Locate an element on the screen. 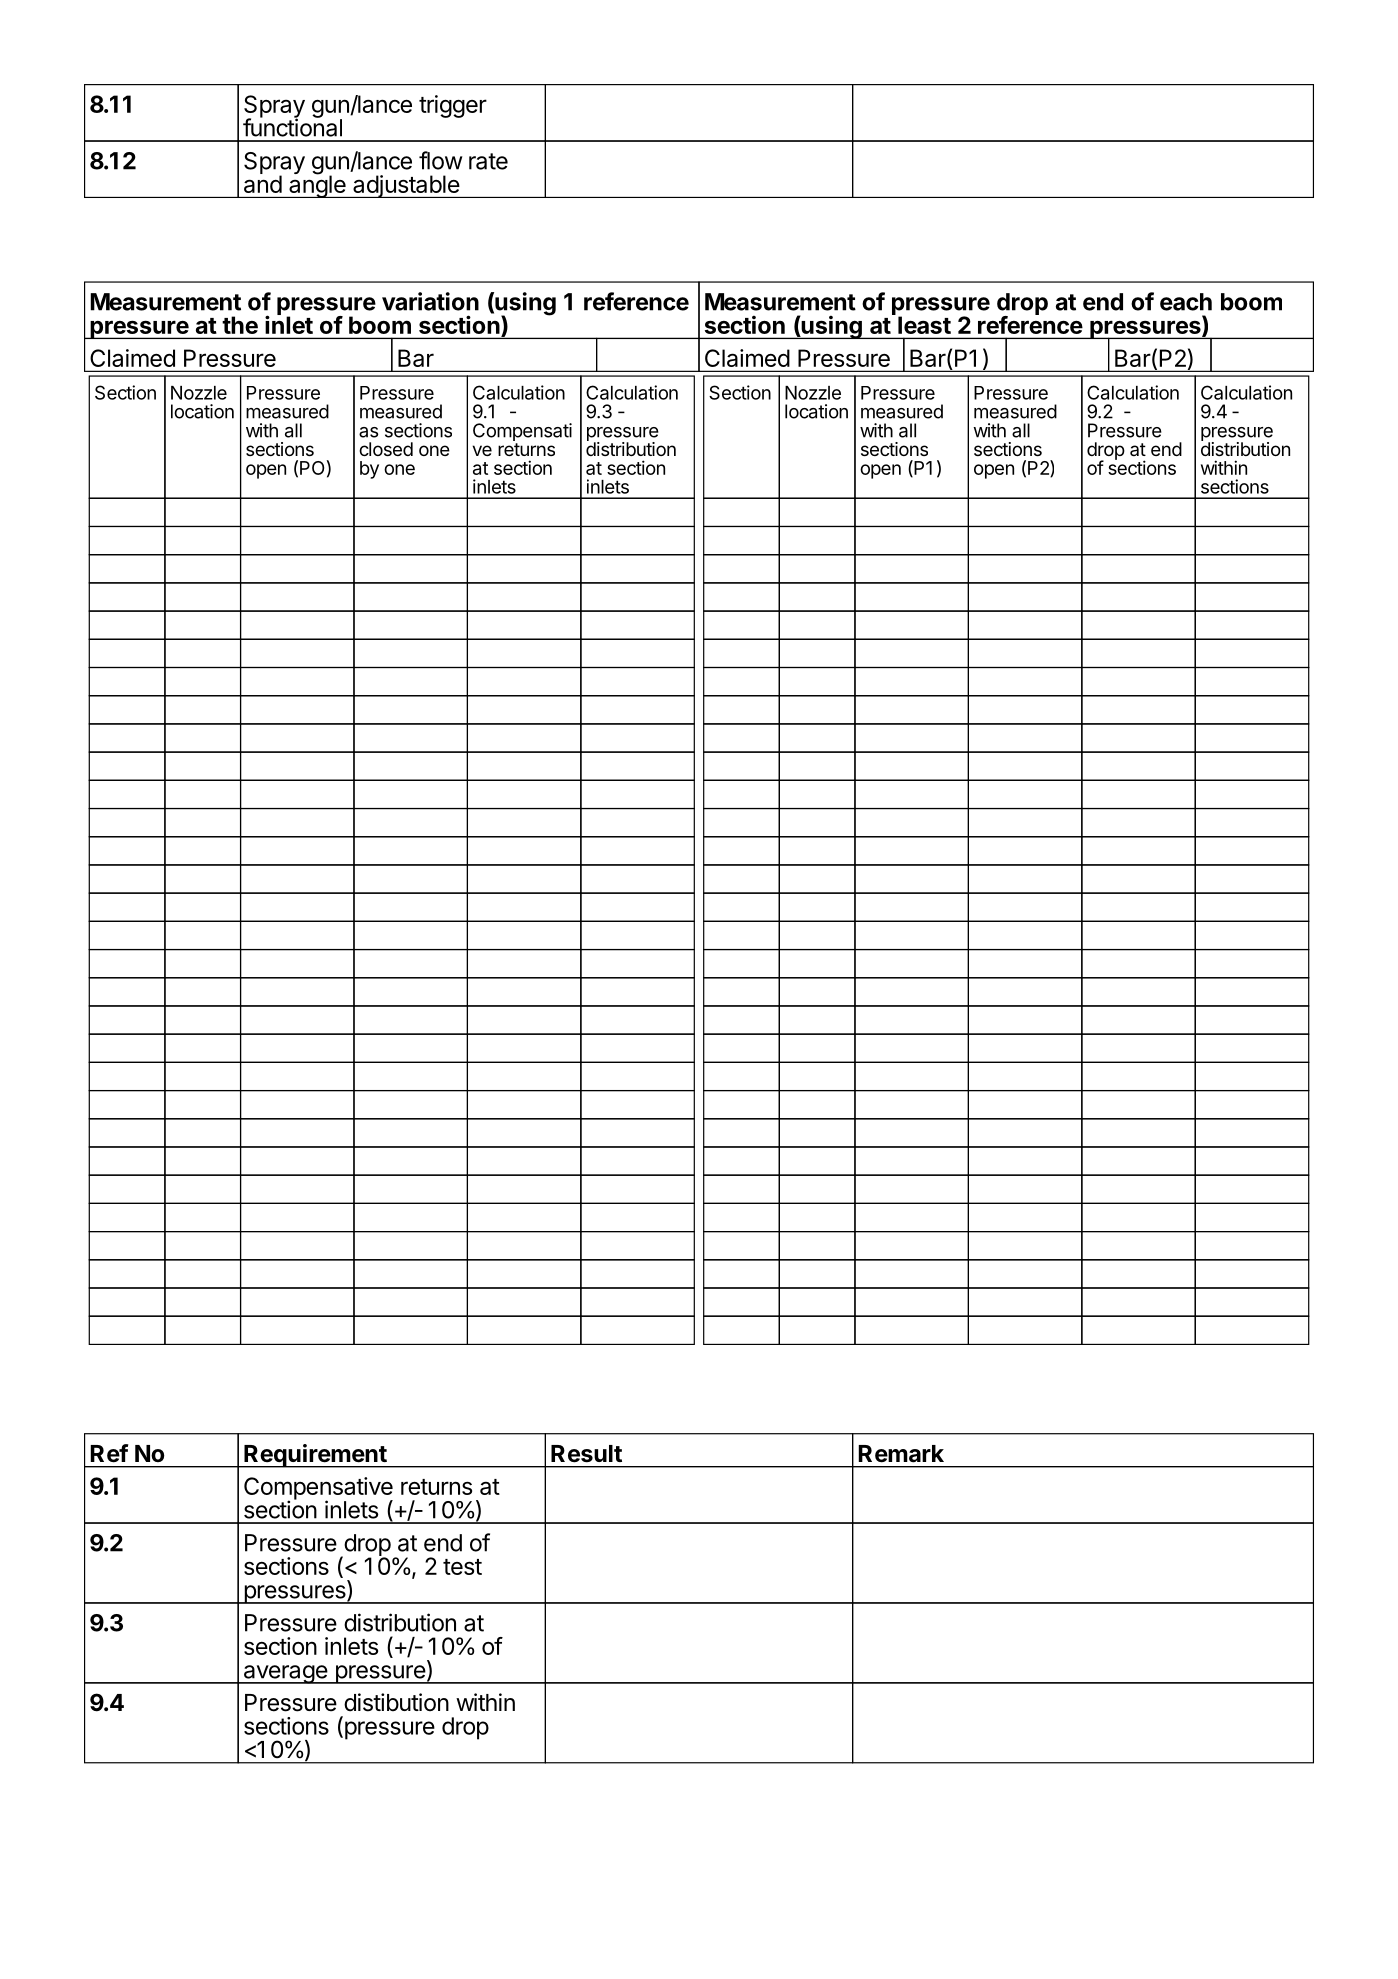  Result is located at coordinates (586, 1454).
